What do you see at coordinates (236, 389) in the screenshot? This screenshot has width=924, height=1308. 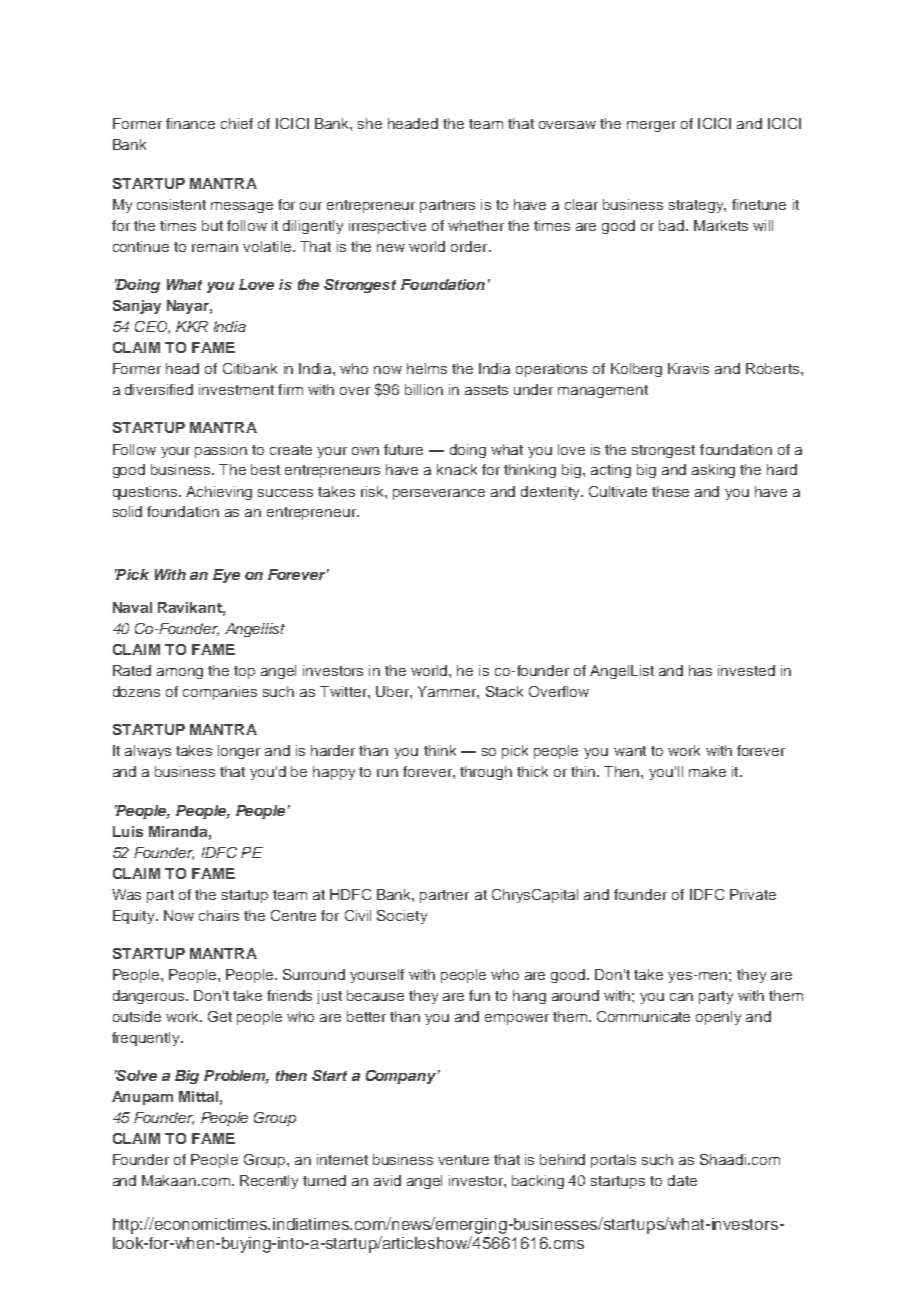 I see `investment` at bounding box center [236, 389].
